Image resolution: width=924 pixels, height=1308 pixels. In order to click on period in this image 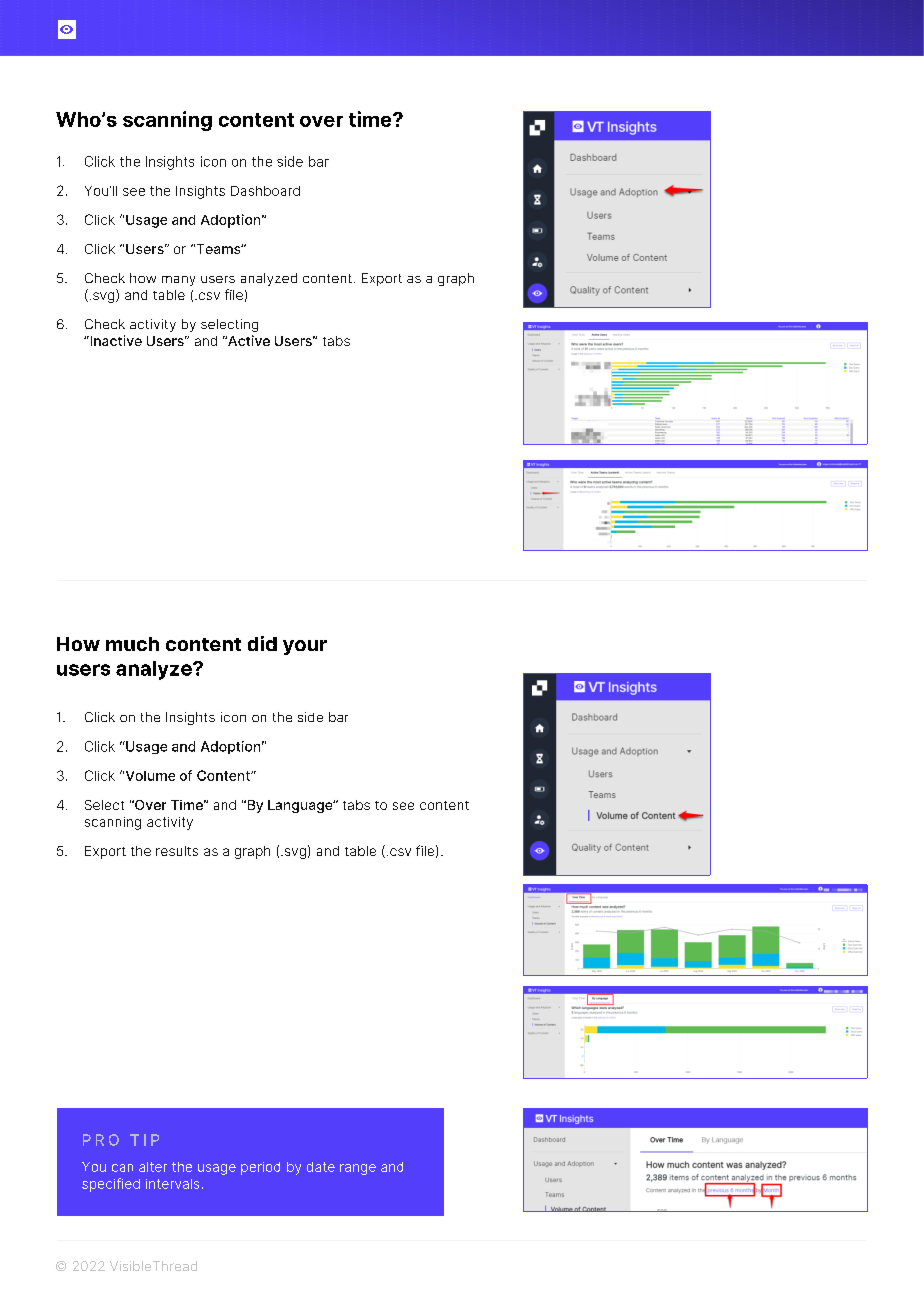, I will do `click(260, 1168)`.
